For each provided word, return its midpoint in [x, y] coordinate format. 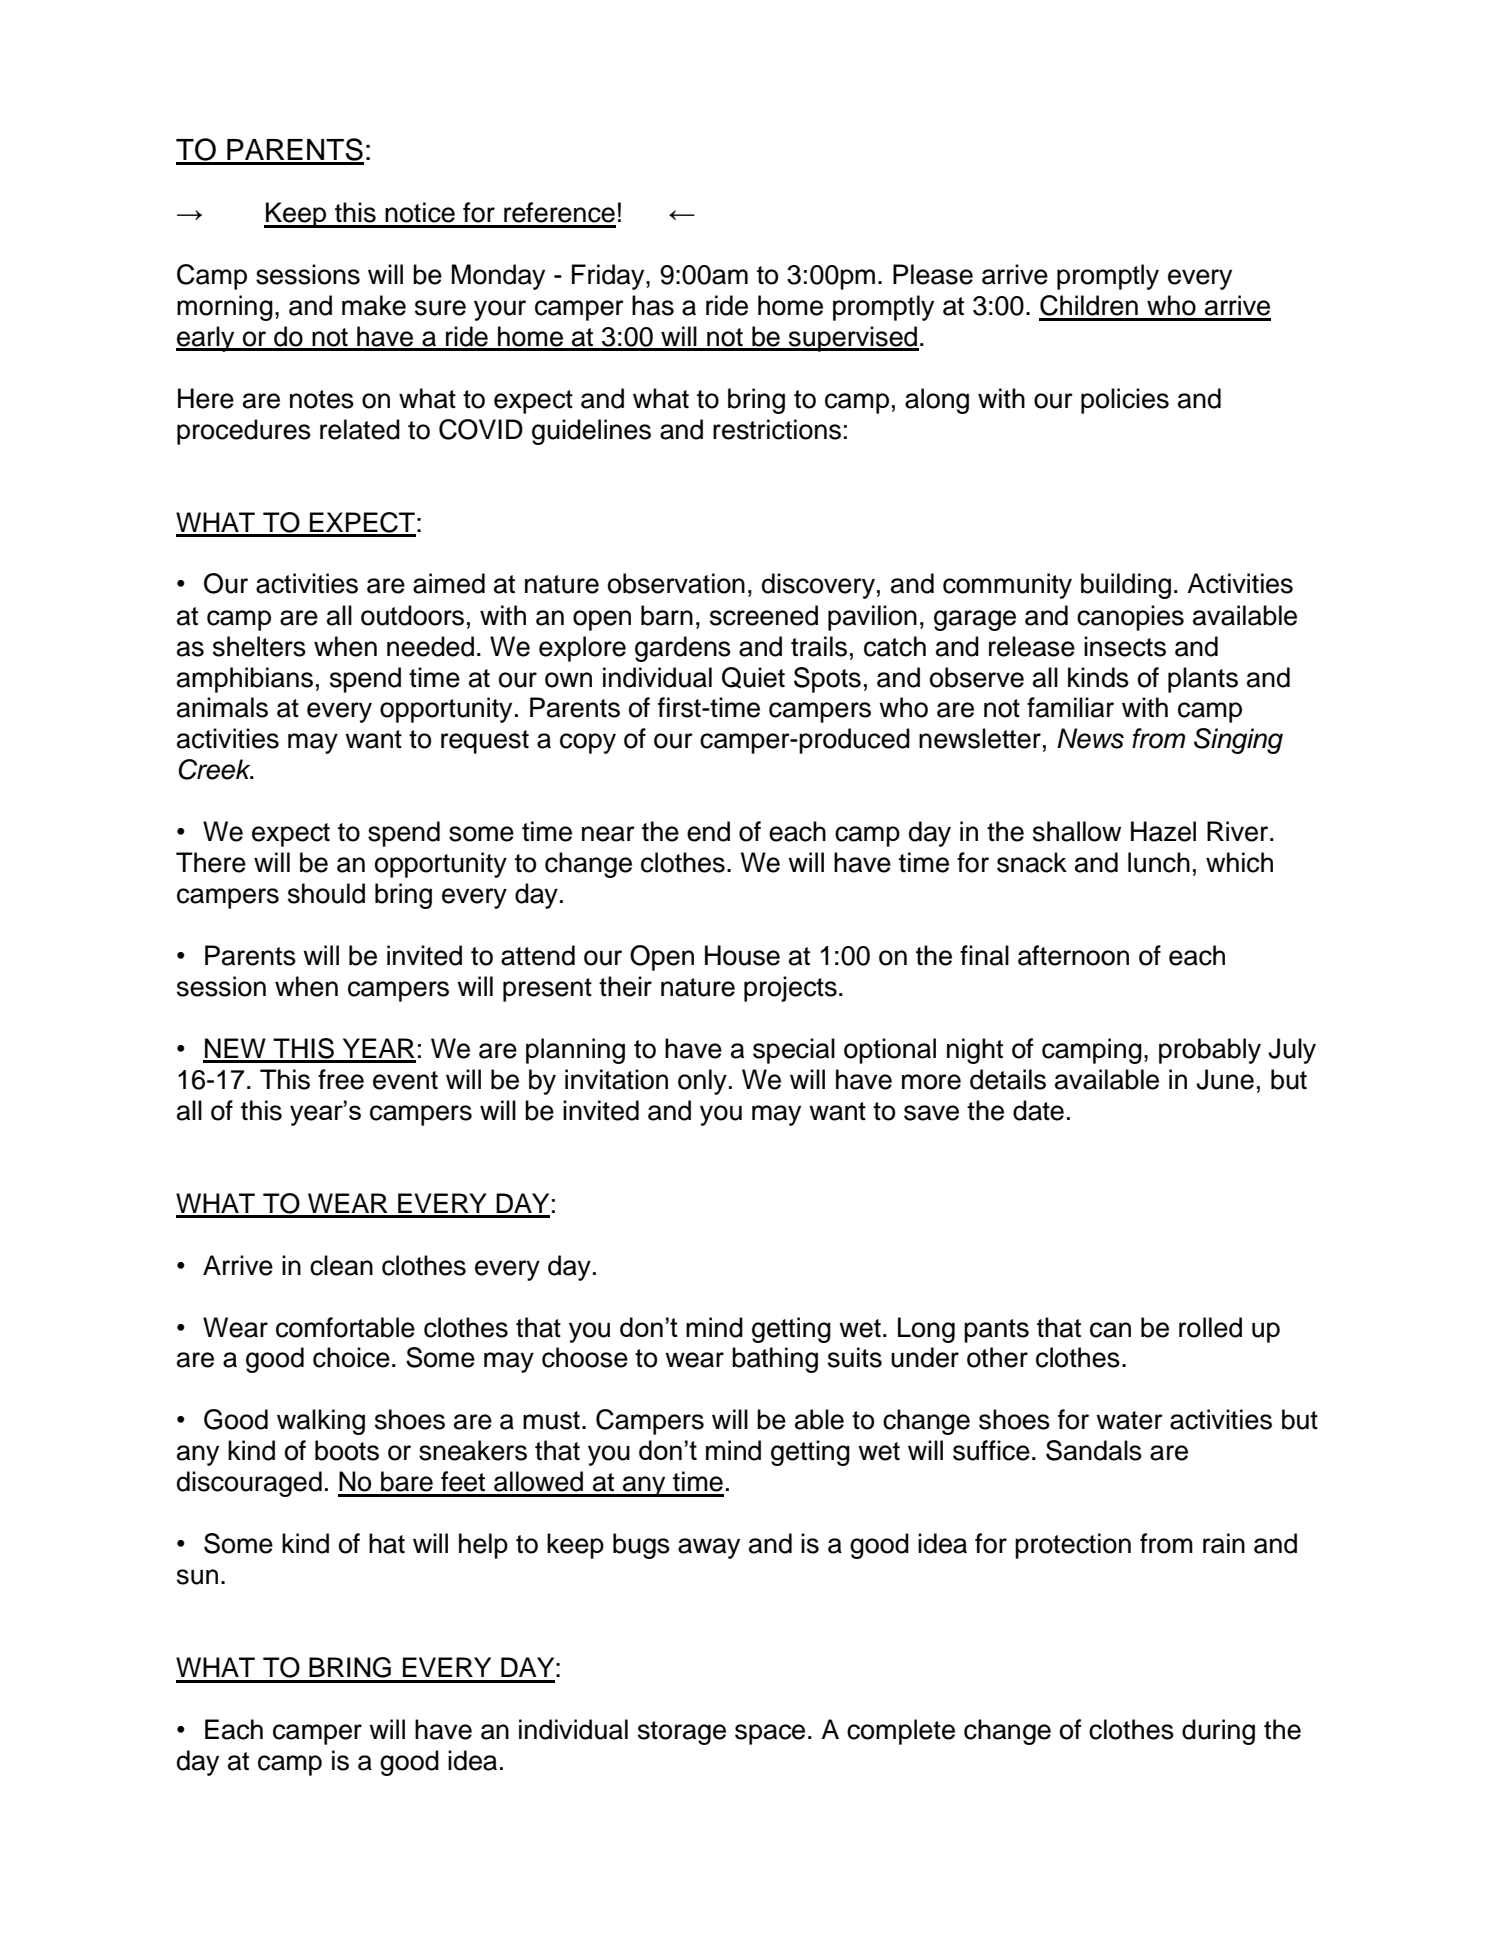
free [341, 1079]
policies [1125, 401]
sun [197, 1577]
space [770, 1734]
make [374, 305]
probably [1210, 1051]
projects [790, 989]
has [653, 305]
